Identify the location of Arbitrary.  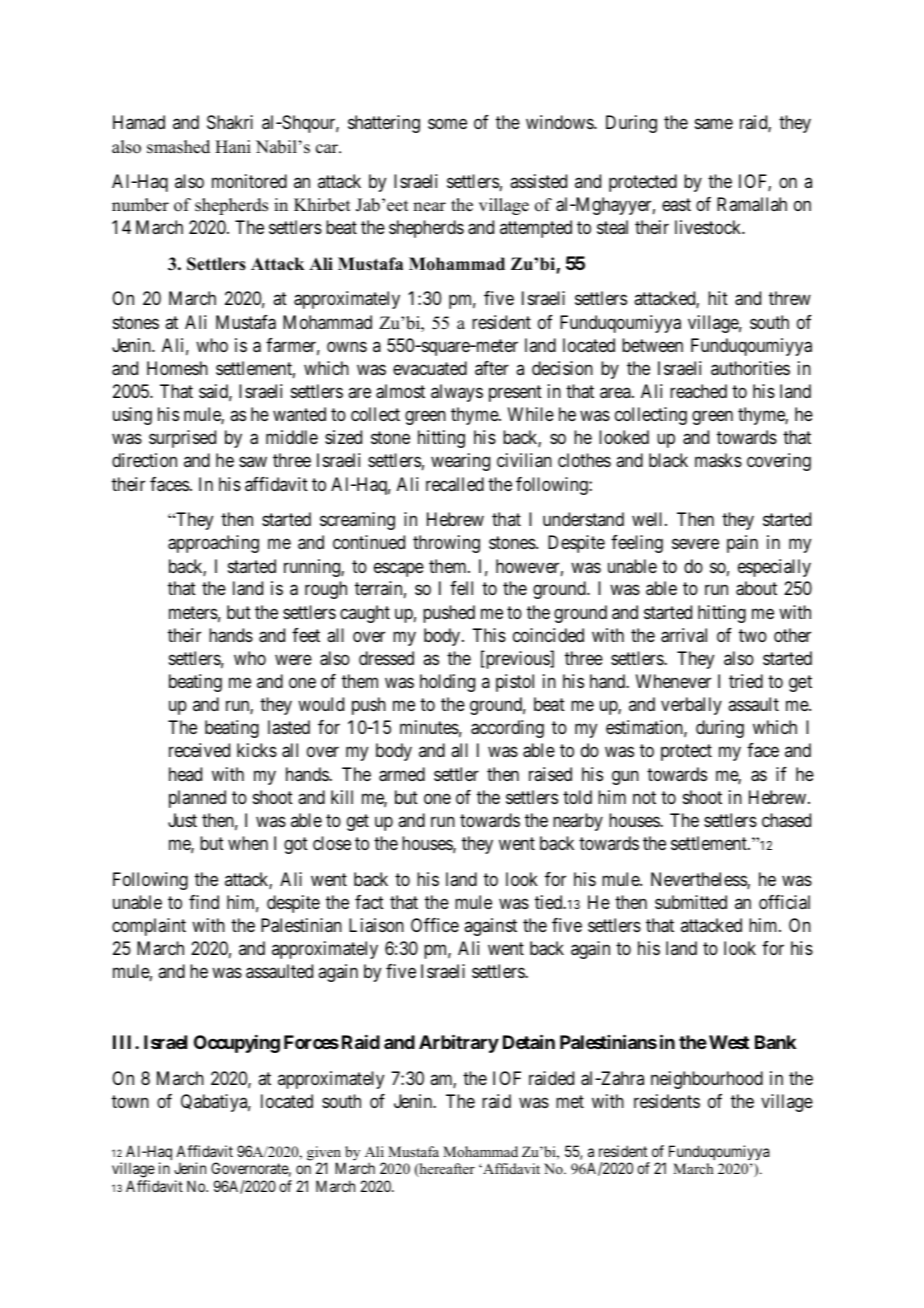
(459, 1043).
